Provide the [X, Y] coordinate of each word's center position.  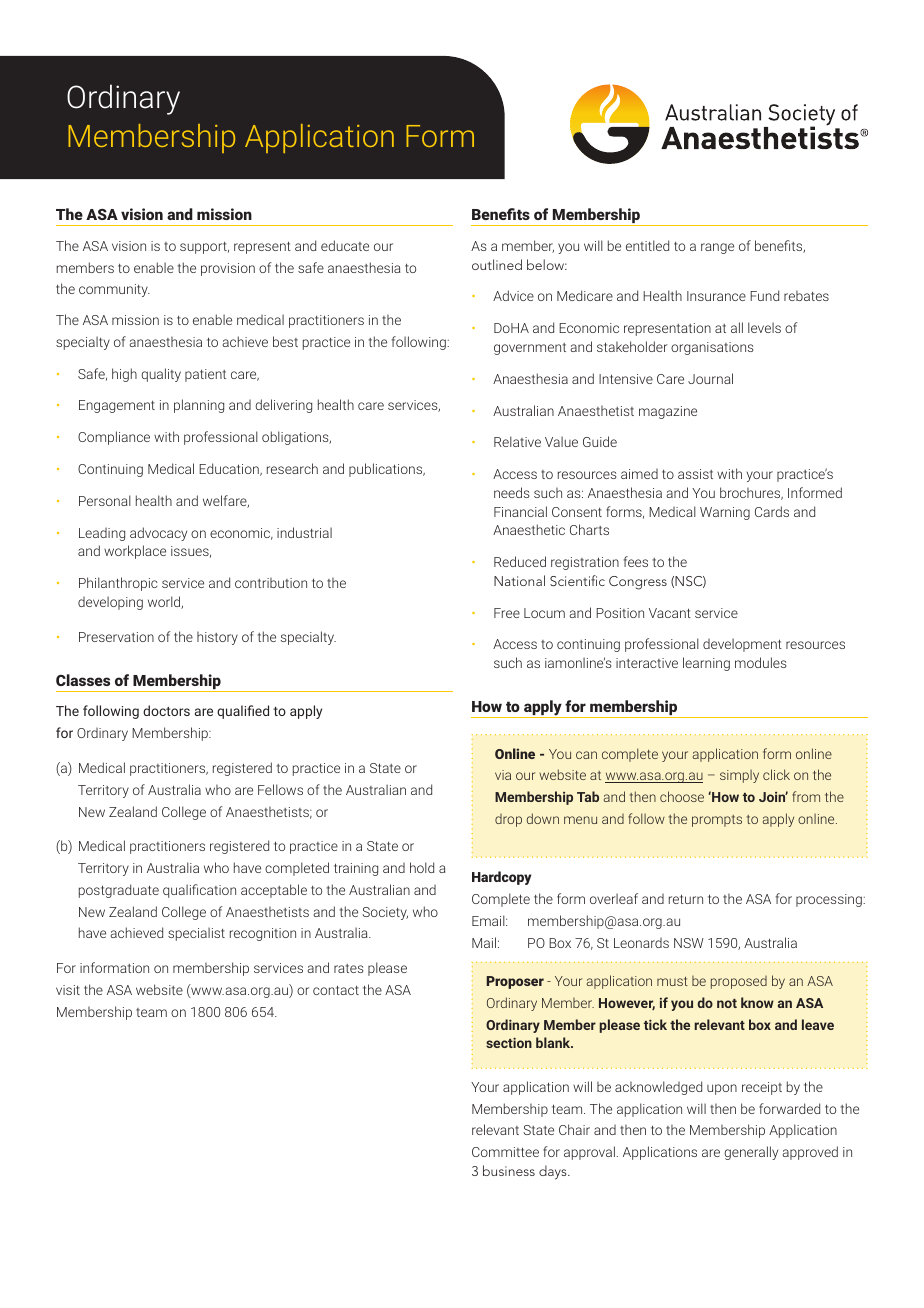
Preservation [116, 637]
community [114, 290]
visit [68, 990]
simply [739, 776]
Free [507, 613]
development [742, 645]
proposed [739, 982]
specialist [196, 934]
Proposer [515, 982]
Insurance [716, 296]
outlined [497, 264]
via [503, 775]
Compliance [114, 438]
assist [695, 474]
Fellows [280, 789]
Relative [517, 441]
